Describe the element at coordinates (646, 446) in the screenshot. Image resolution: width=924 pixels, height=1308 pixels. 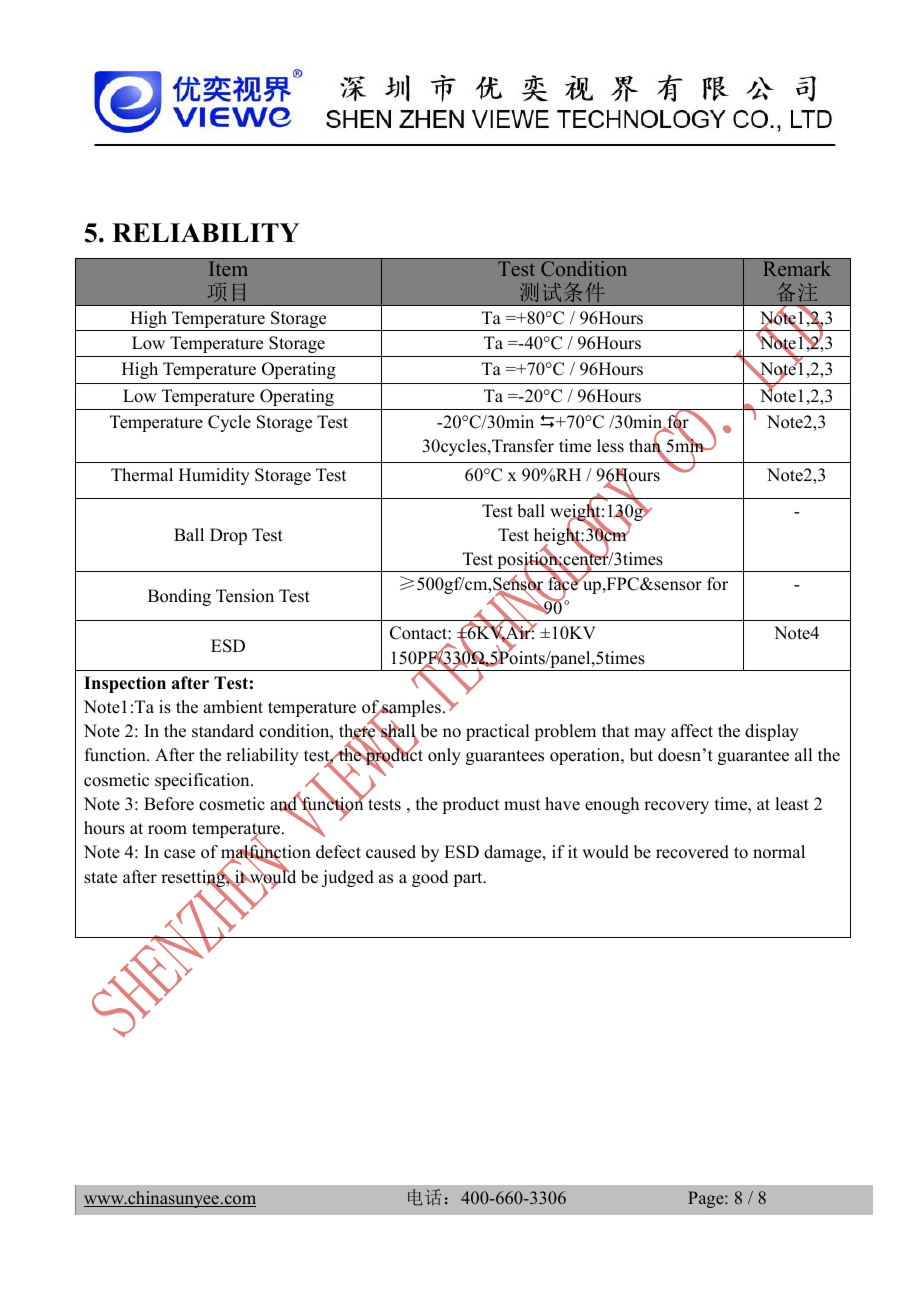
I see `than` at that location.
